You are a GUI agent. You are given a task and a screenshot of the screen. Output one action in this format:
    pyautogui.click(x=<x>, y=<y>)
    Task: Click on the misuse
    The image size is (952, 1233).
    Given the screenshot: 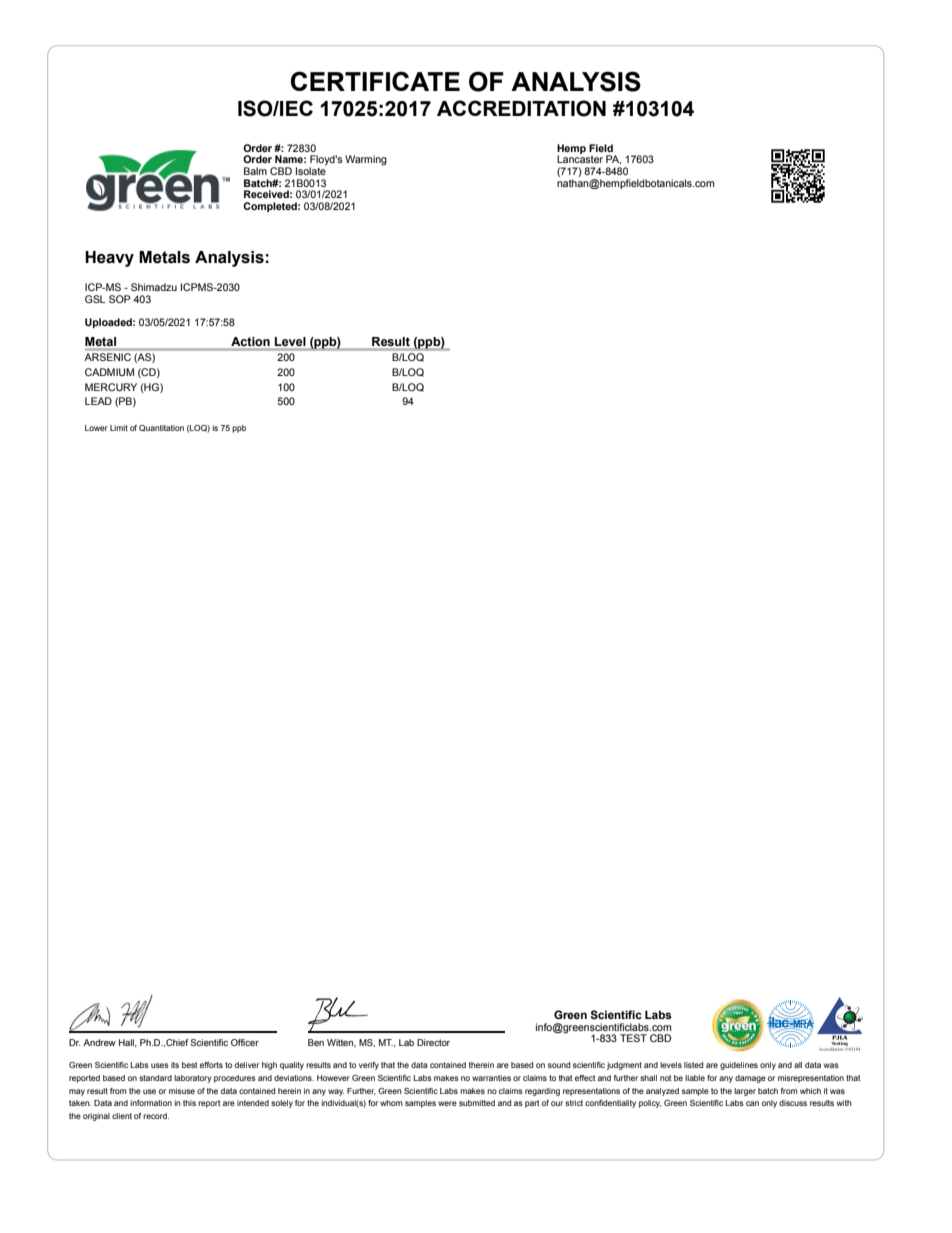 What is the action you would take?
    pyautogui.click(x=182, y=1091)
